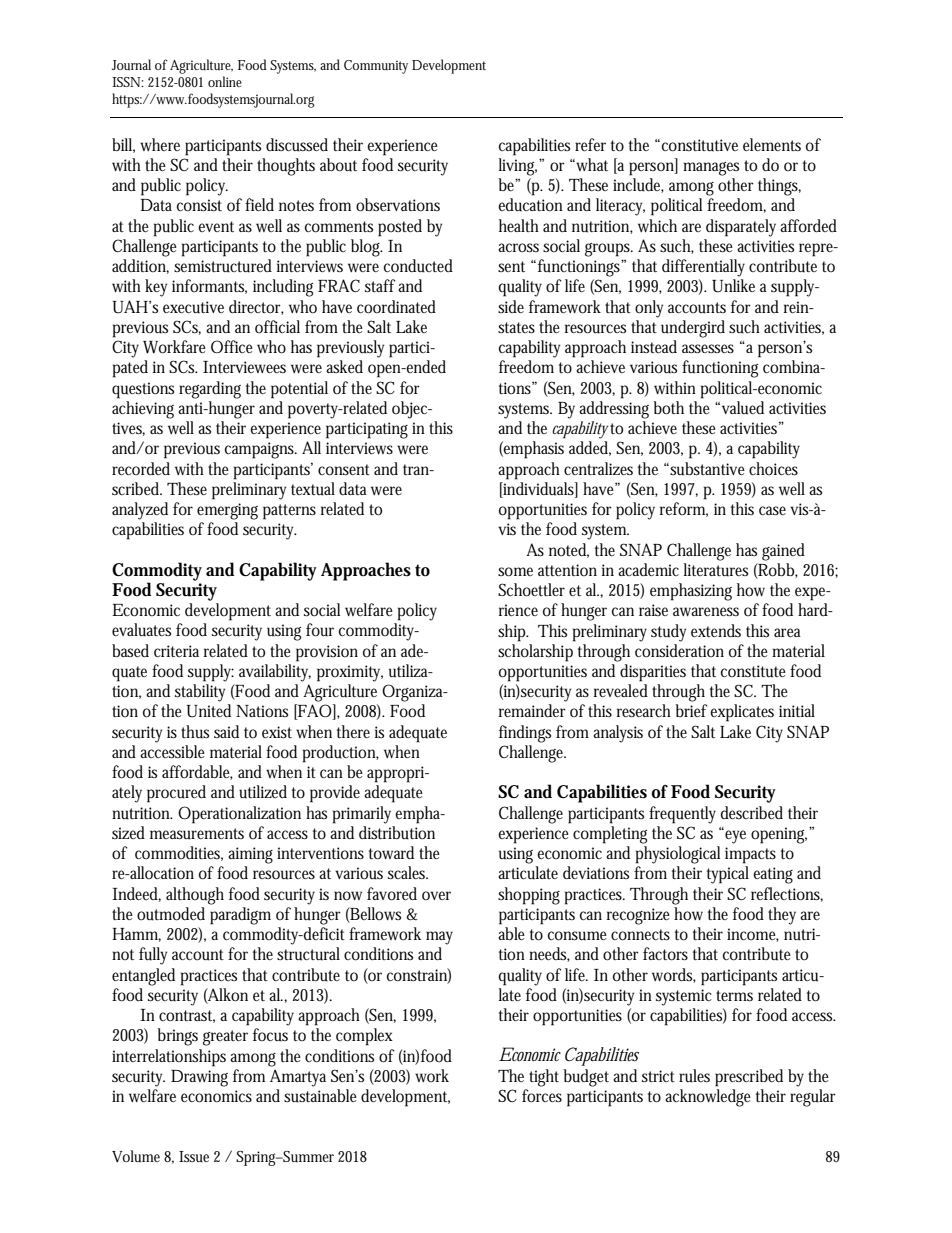  Describe the element at coordinates (518, 167) in the screenshot. I see `living` at that location.
